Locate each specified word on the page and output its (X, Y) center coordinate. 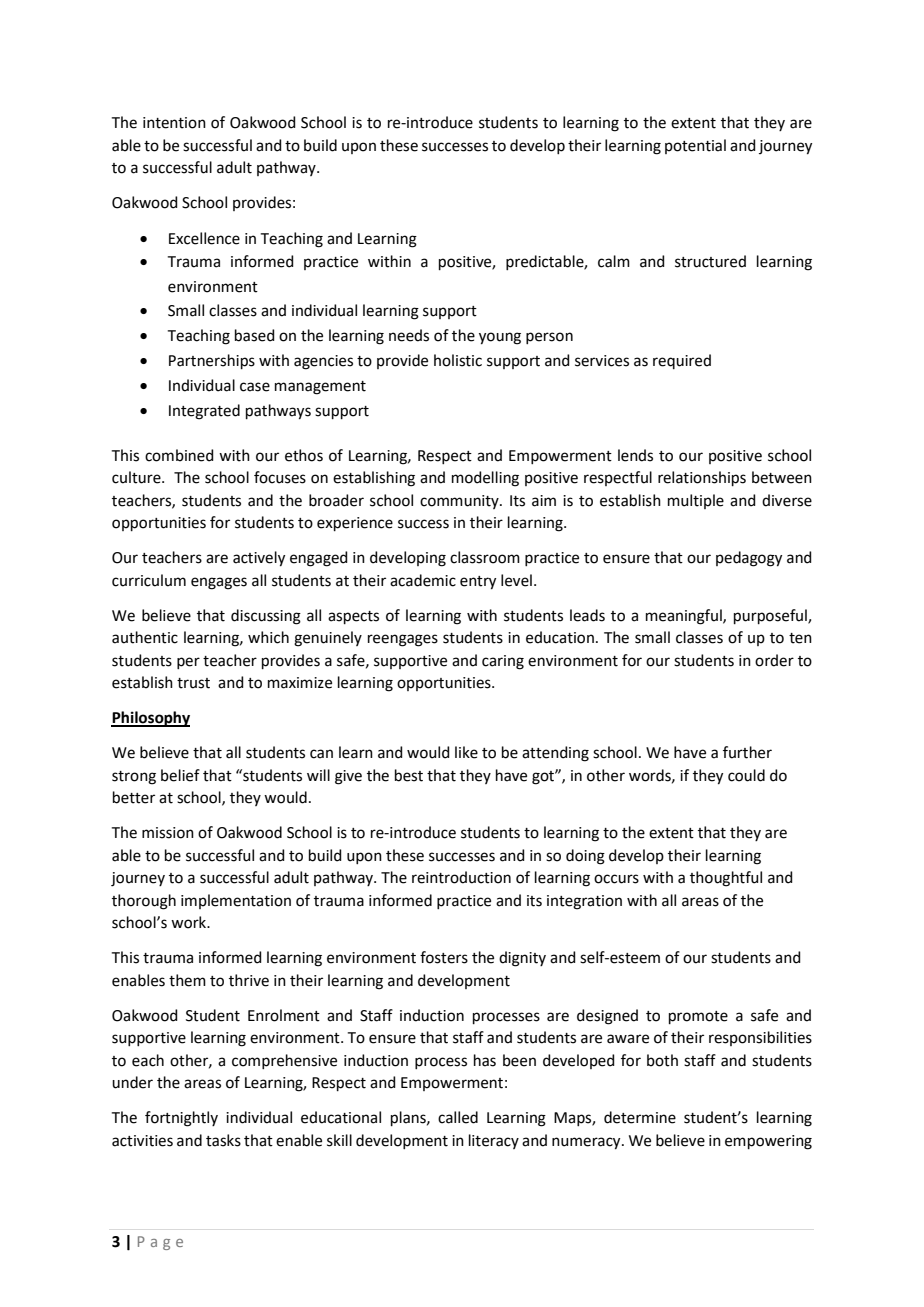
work (190, 922)
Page (160, 1243)
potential (695, 146)
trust (193, 683)
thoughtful (726, 879)
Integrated (204, 412)
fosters (444, 957)
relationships (702, 478)
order (774, 660)
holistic (458, 360)
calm (614, 261)
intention (174, 123)
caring (503, 662)
